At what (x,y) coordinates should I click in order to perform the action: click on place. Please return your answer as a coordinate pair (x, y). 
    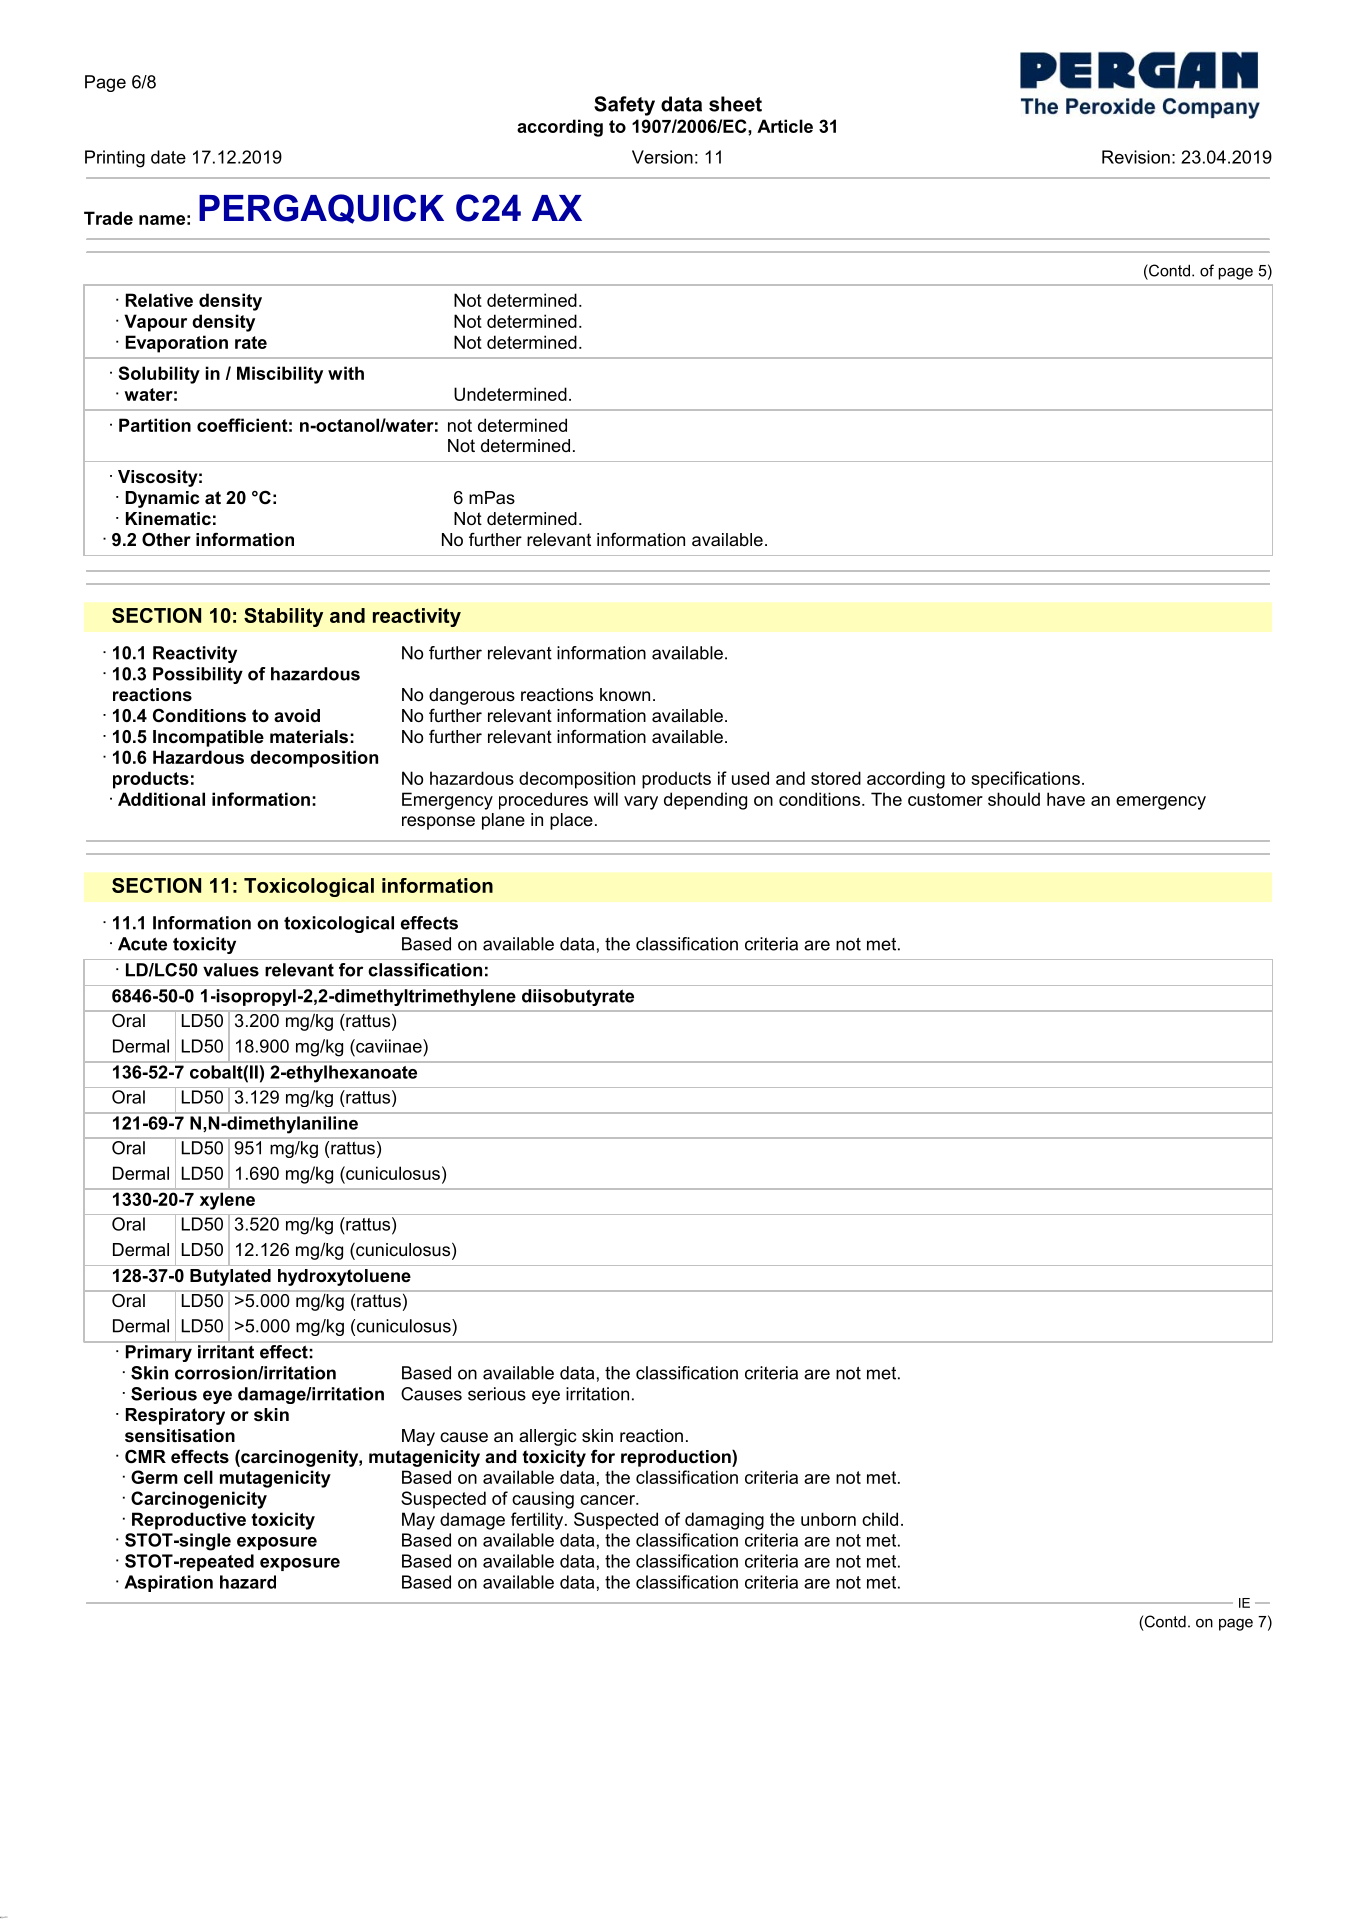
    Looking at the image, I should click on (571, 821).
